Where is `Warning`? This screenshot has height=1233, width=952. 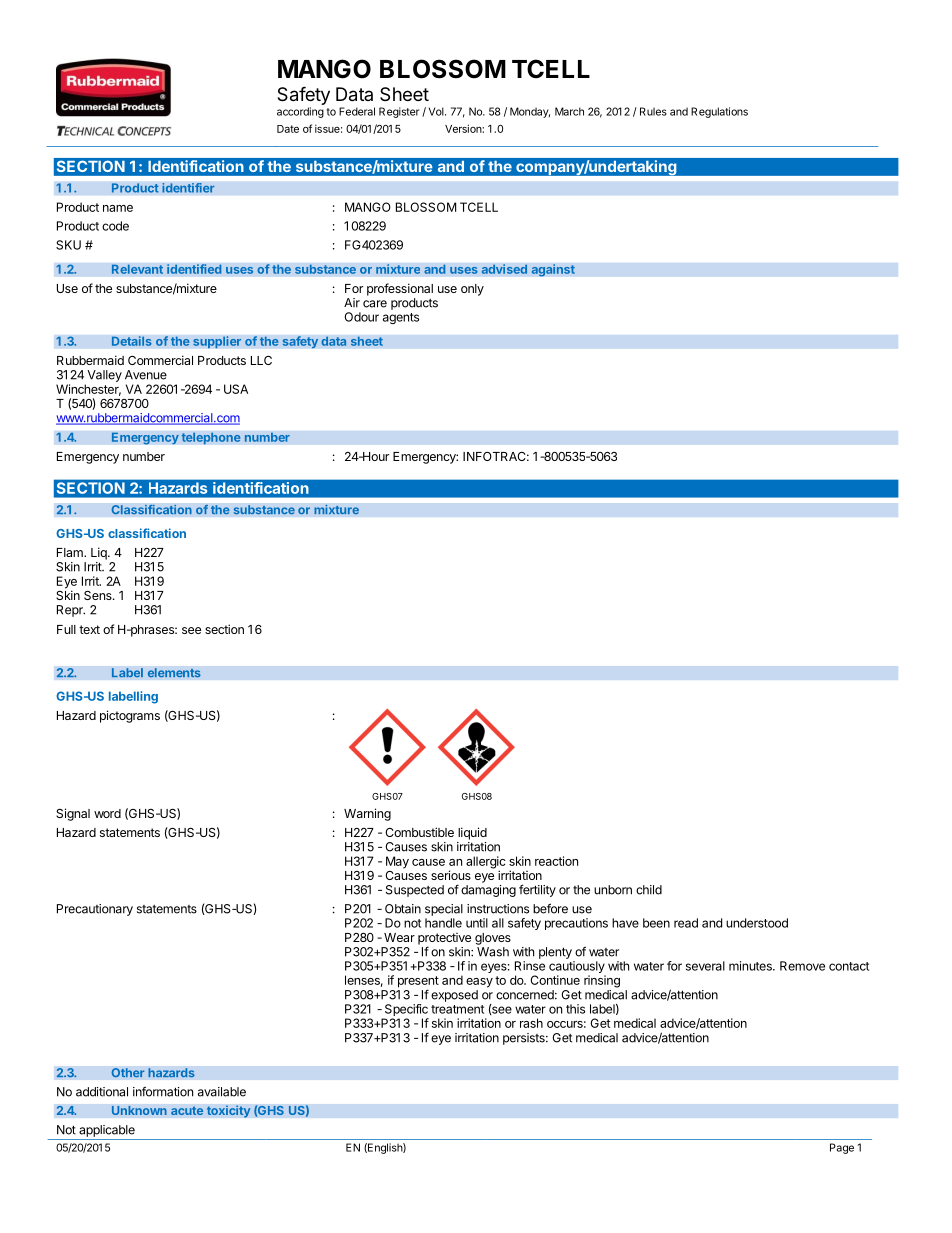
Warning is located at coordinates (367, 814).
